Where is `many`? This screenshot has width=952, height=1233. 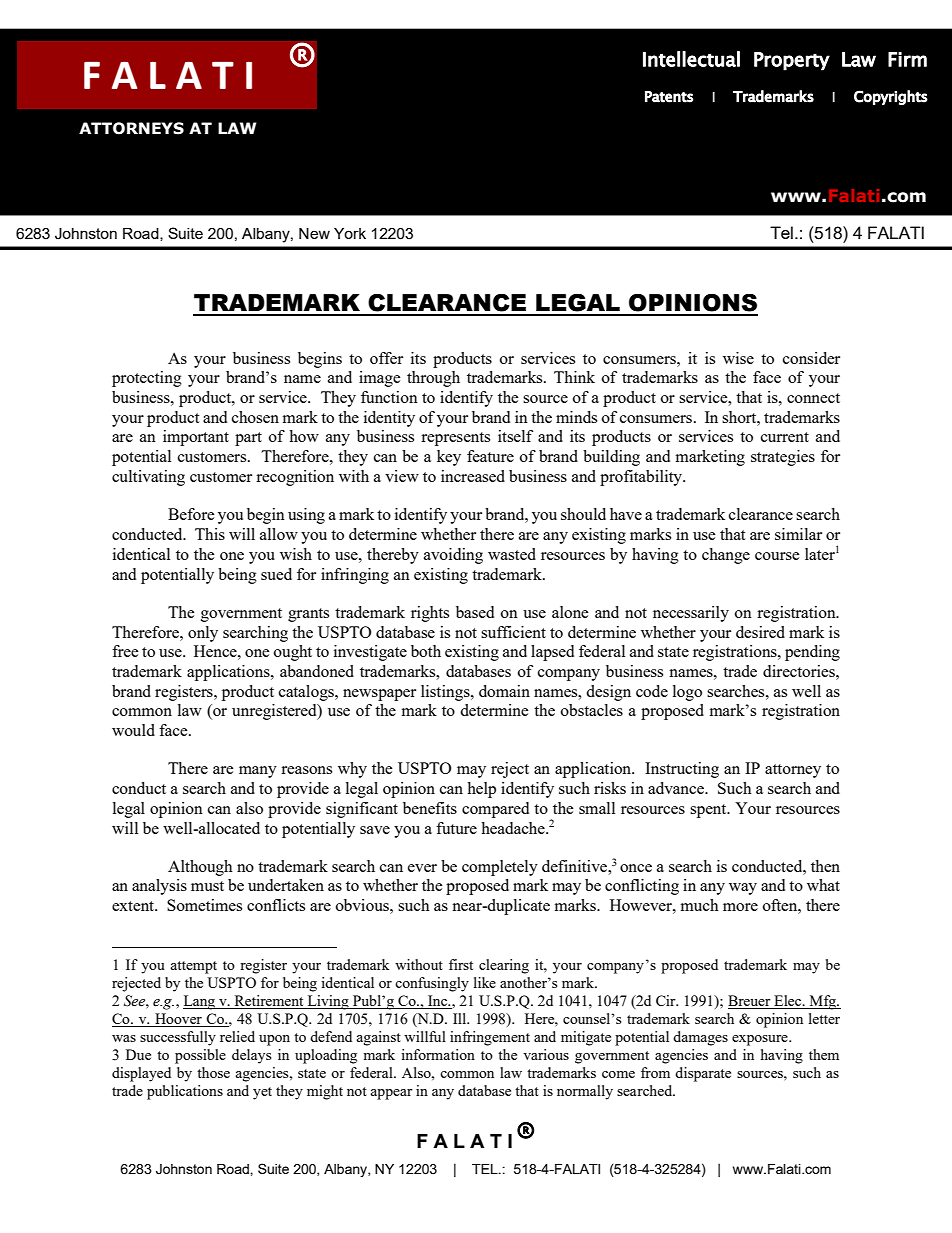
many is located at coordinates (258, 772).
